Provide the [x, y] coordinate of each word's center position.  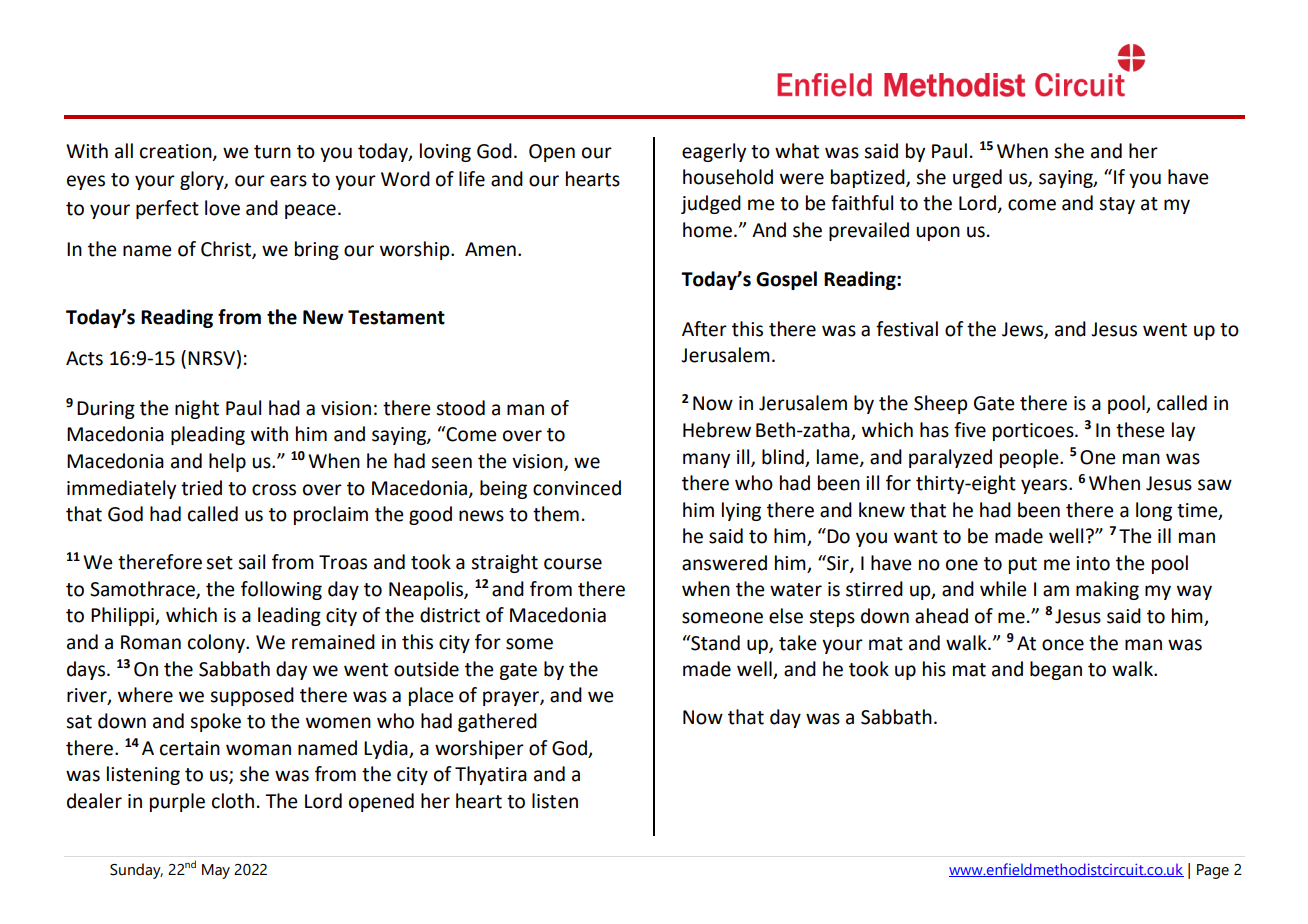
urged [977, 178]
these [1140, 430]
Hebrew [717, 430]
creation [177, 152]
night [197, 409]
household [728, 177]
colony [218, 643]
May [216, 871]
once [1063, 645]
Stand [714, 643]
